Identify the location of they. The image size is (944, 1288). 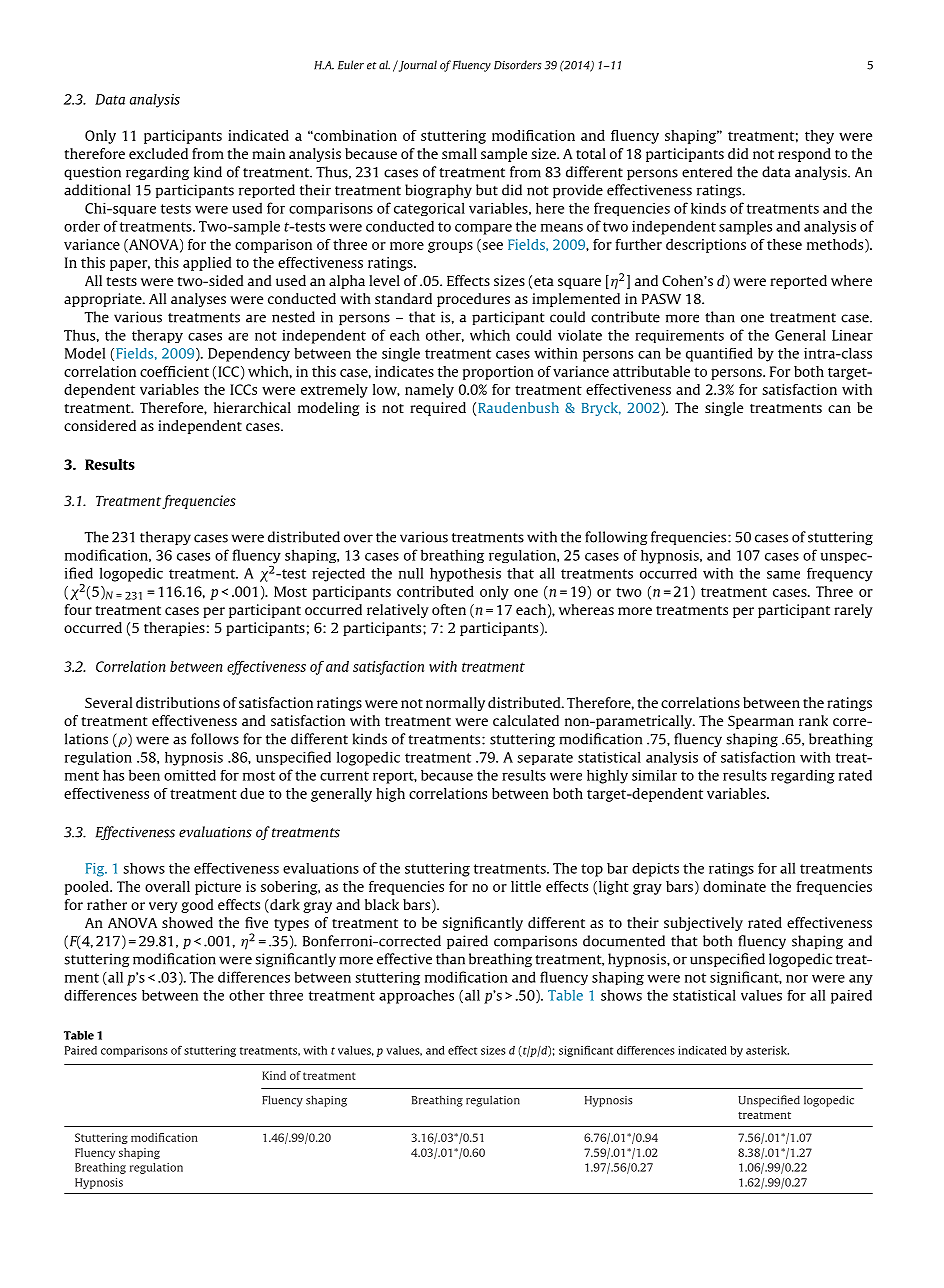
(819, 137).
